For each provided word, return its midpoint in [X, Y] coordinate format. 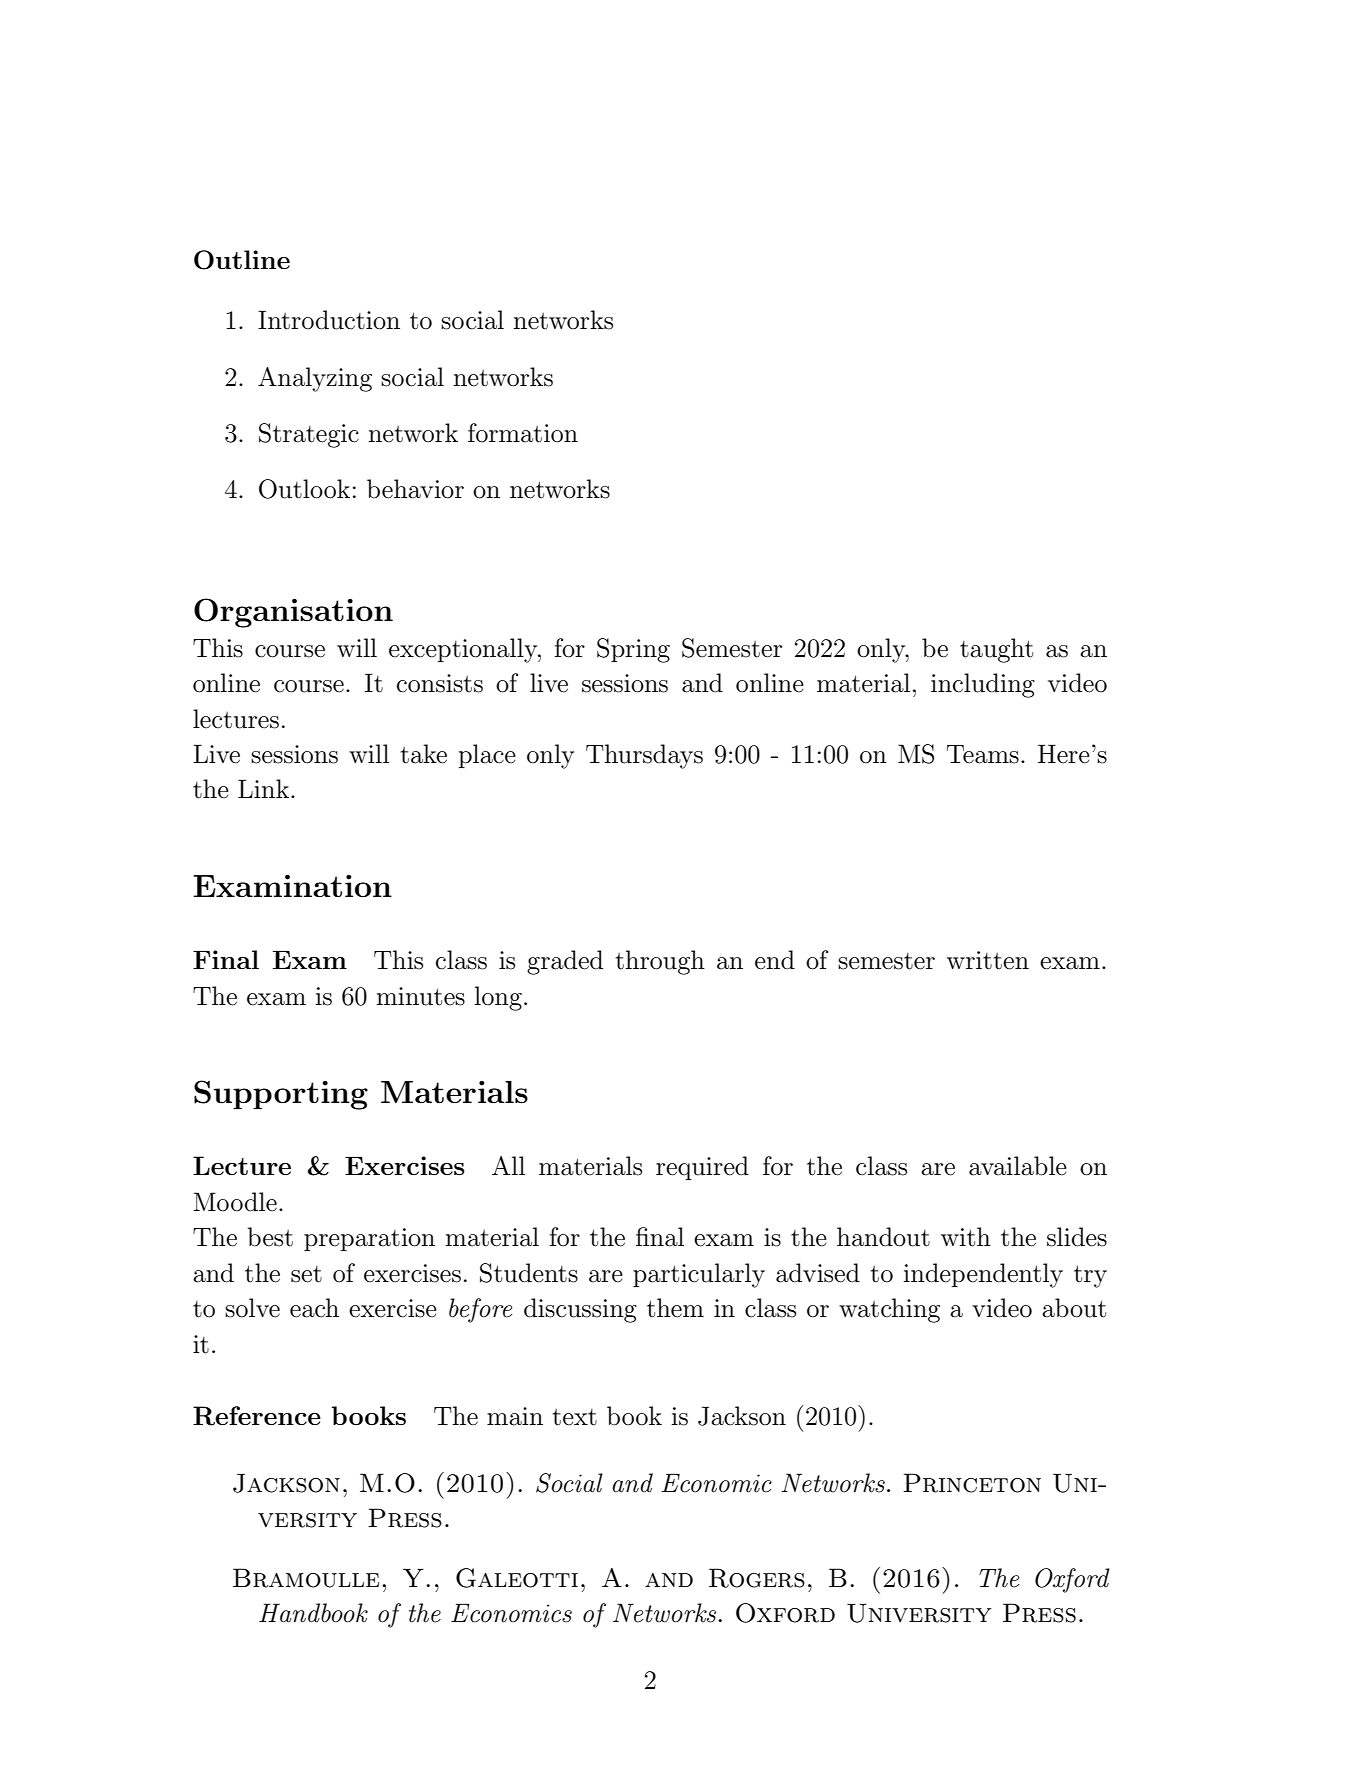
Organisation [293, 613]
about [1074, 1308]
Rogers [757, 1578]
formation [523, 433]
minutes [420, 996]
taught [996, 650]
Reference [257, 1416]
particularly [699, 1275]
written [988, 960]
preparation [369, 1239]
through [660, 962]
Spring [633, 650]
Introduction [329, 320]
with [966, 1237]
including [983, 685]
